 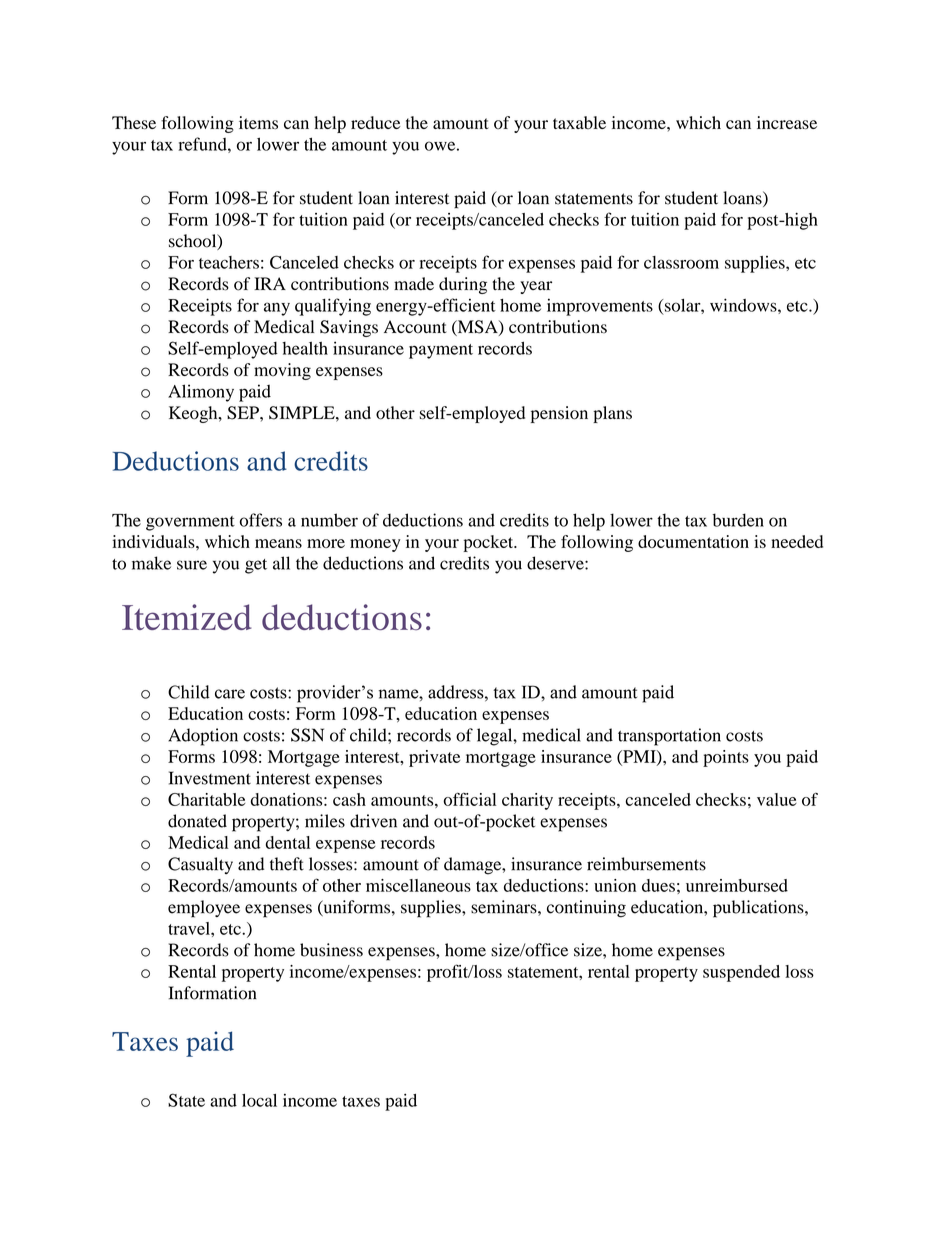 What do you see at coordinates (741, 973) in the image?
I see `suspended` at bounding box center [741, 973].
